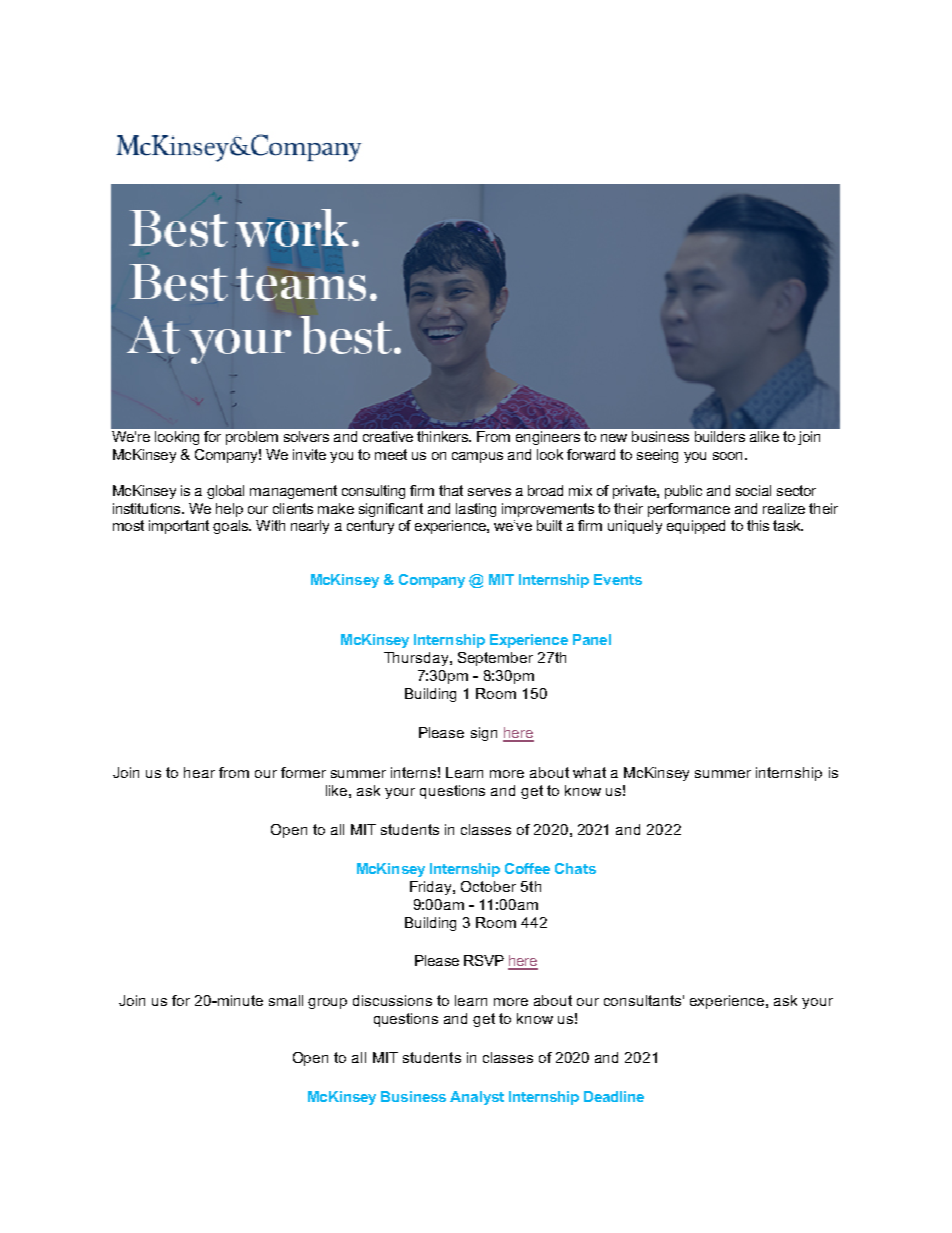  Describe the element at coordinates (225, 492) in the document. I see `global` at that location.
